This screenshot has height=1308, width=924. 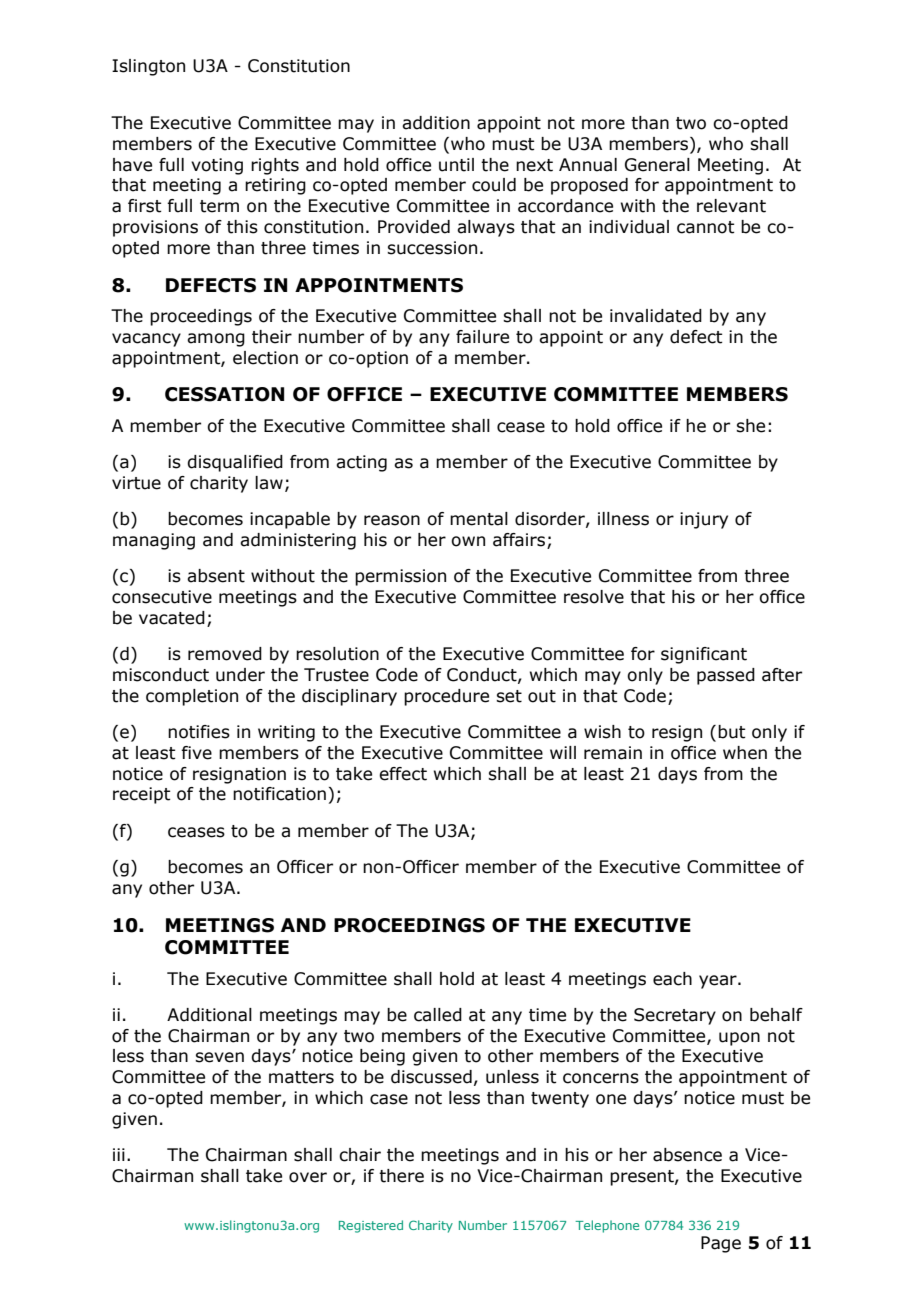 I want to click on relevant, so click(x=731, y=206).
